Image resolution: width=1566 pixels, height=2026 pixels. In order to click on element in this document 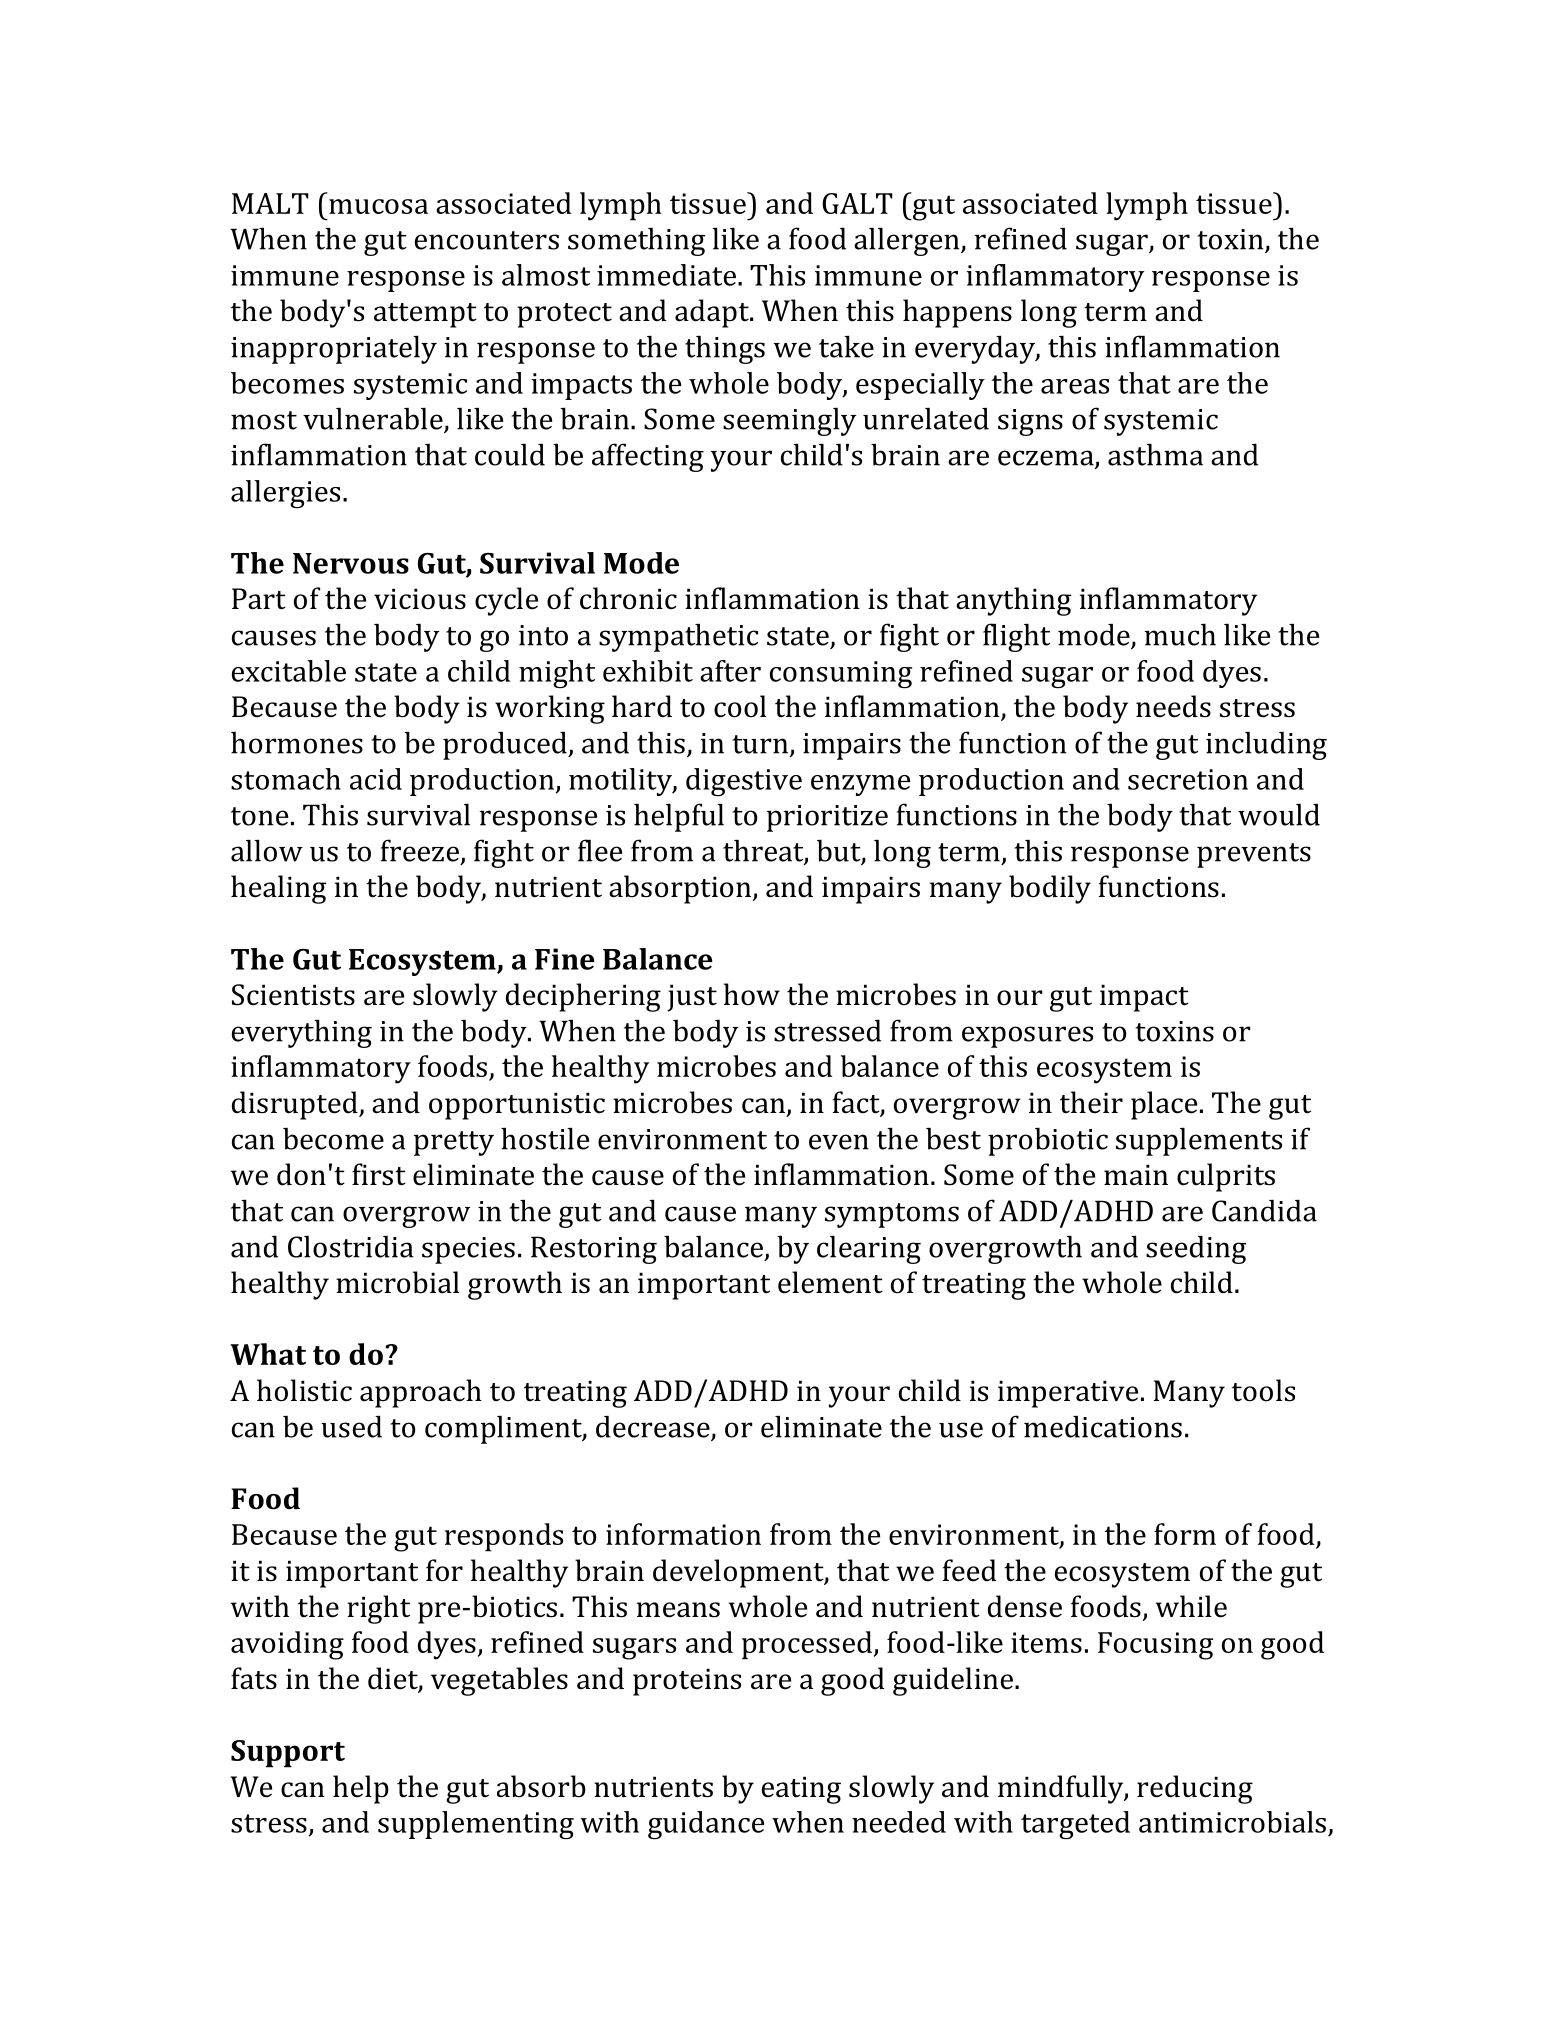, I will do `click(830, 1282)`.
